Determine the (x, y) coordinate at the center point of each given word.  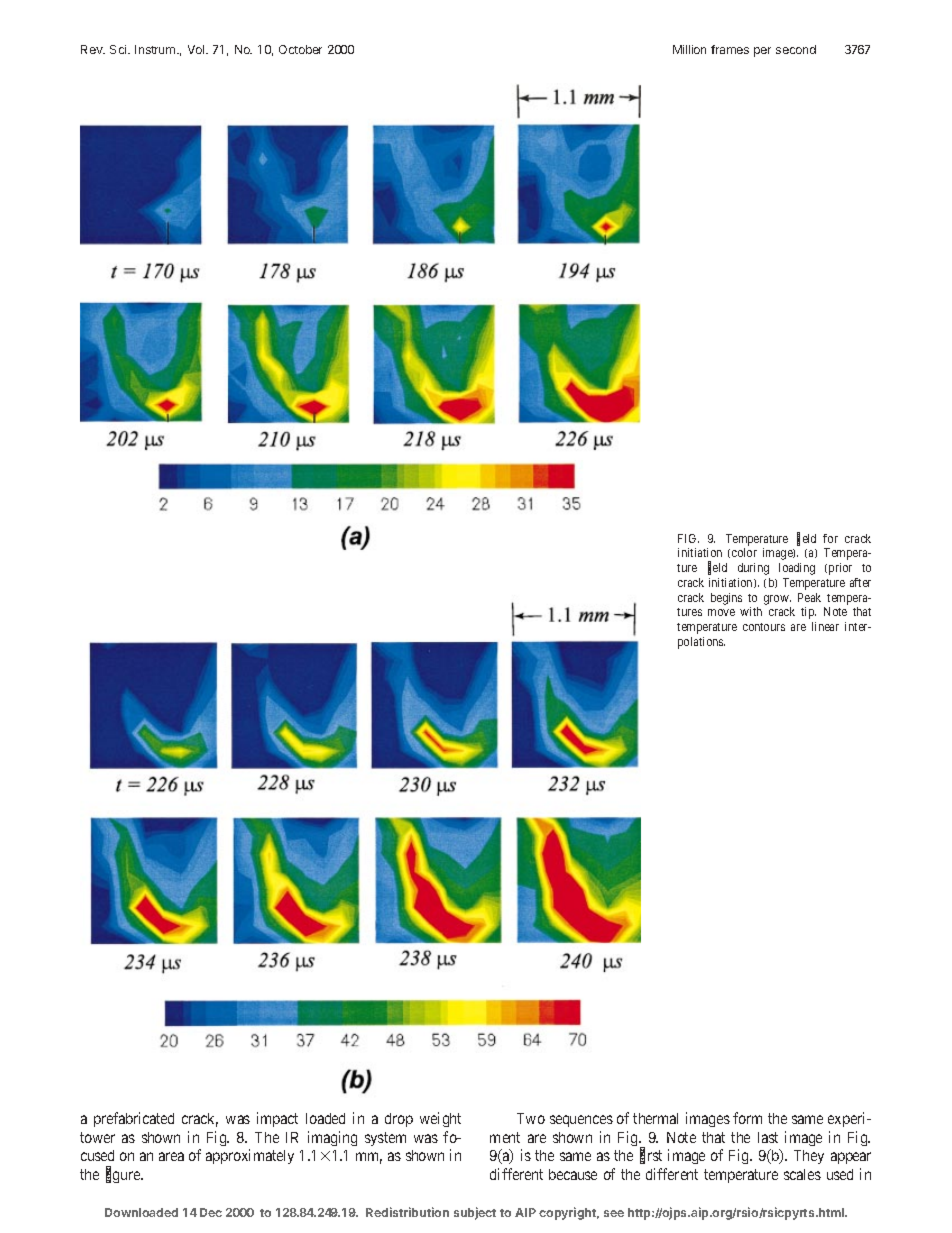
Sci (119, 49)
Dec (211, 1212)
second (796, 49)
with (751, 611)
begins (726, 599)
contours (764, 627)
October (300, 49)
